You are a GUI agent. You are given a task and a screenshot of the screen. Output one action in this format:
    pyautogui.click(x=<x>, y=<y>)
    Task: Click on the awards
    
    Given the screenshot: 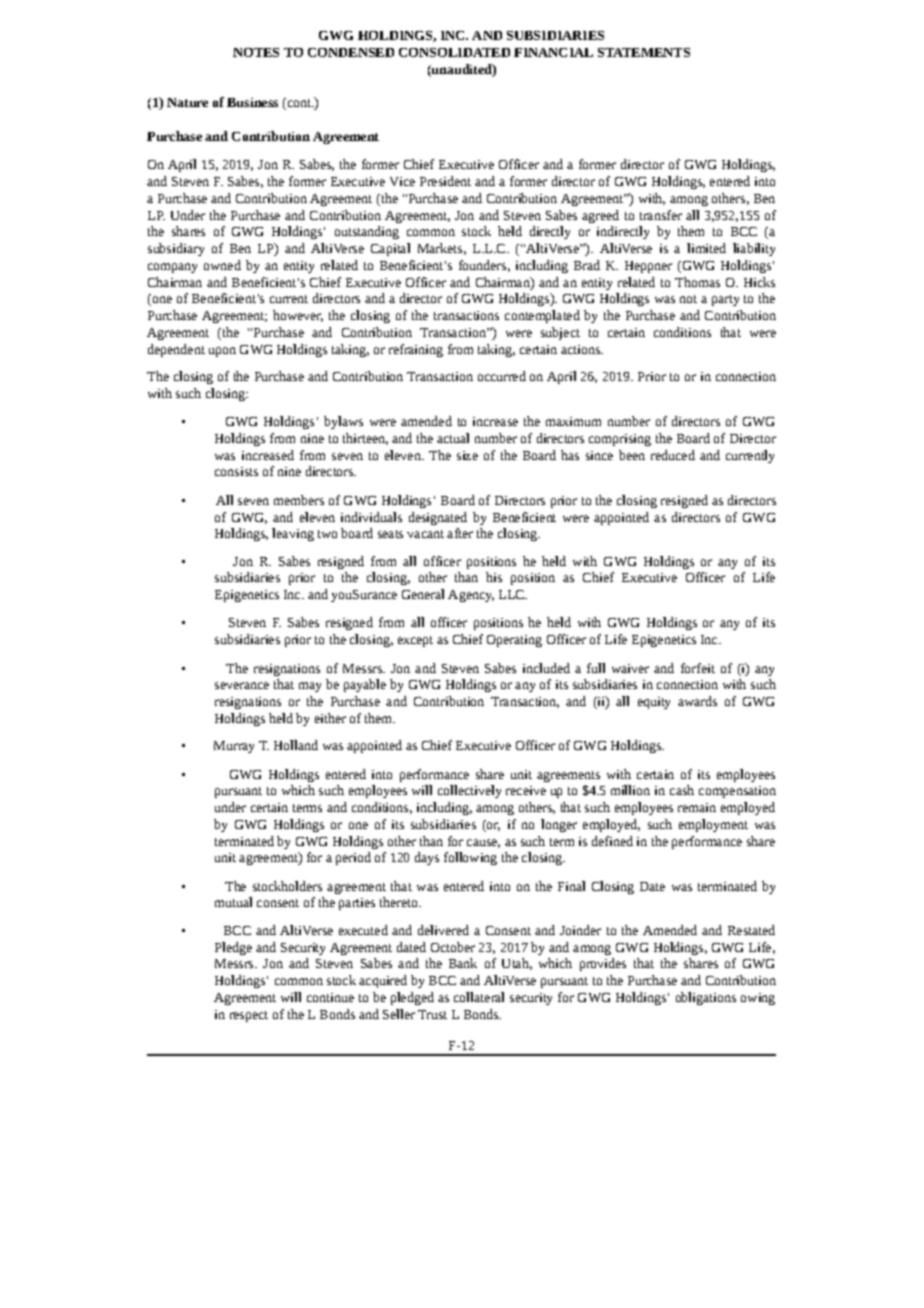 What is the action you would take?
    pyautogui.click(x=697, y=701)
